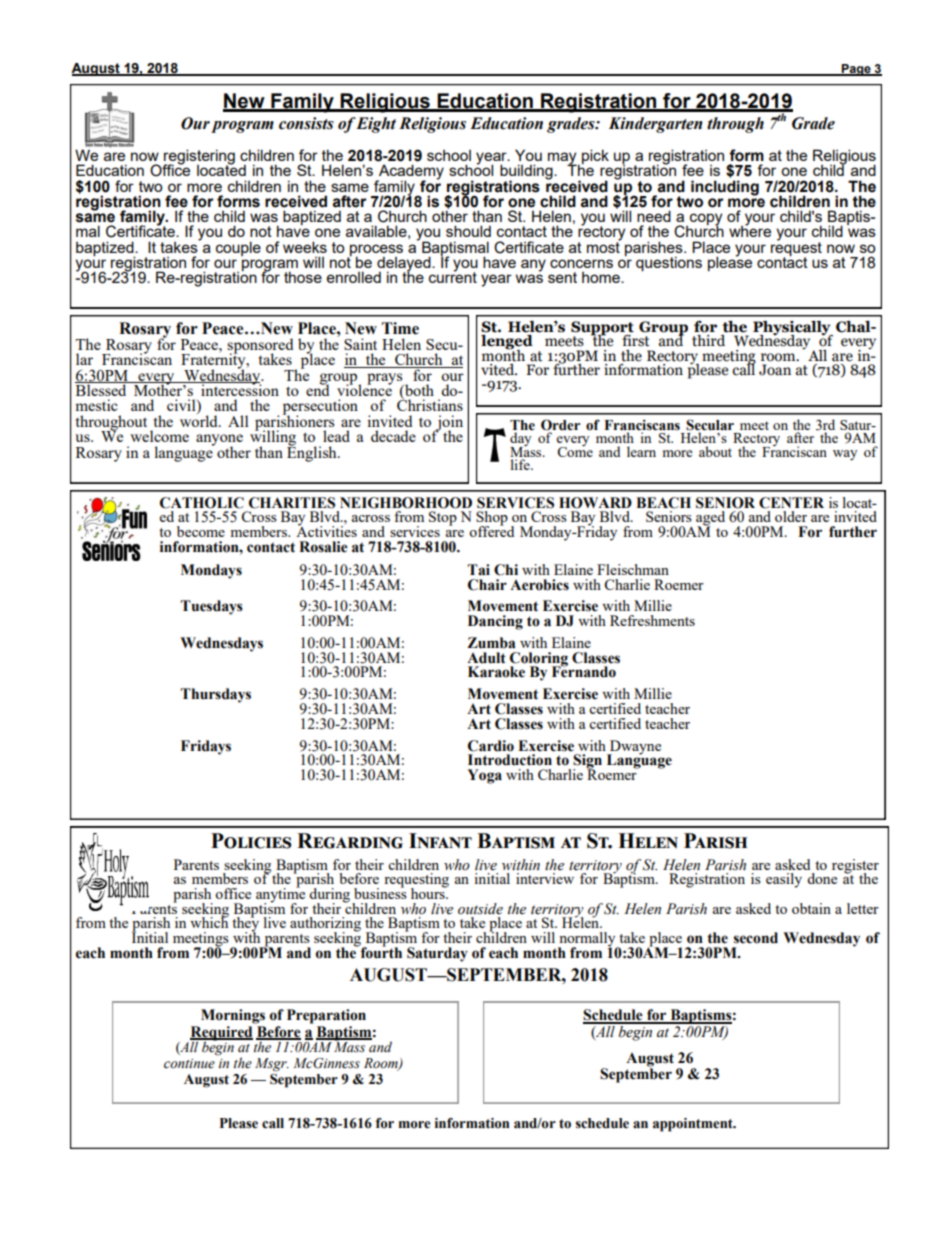  What do you see at coordinates (694, 1125) in the document?
I see `appointment` at bounding box center [694, 1125].
